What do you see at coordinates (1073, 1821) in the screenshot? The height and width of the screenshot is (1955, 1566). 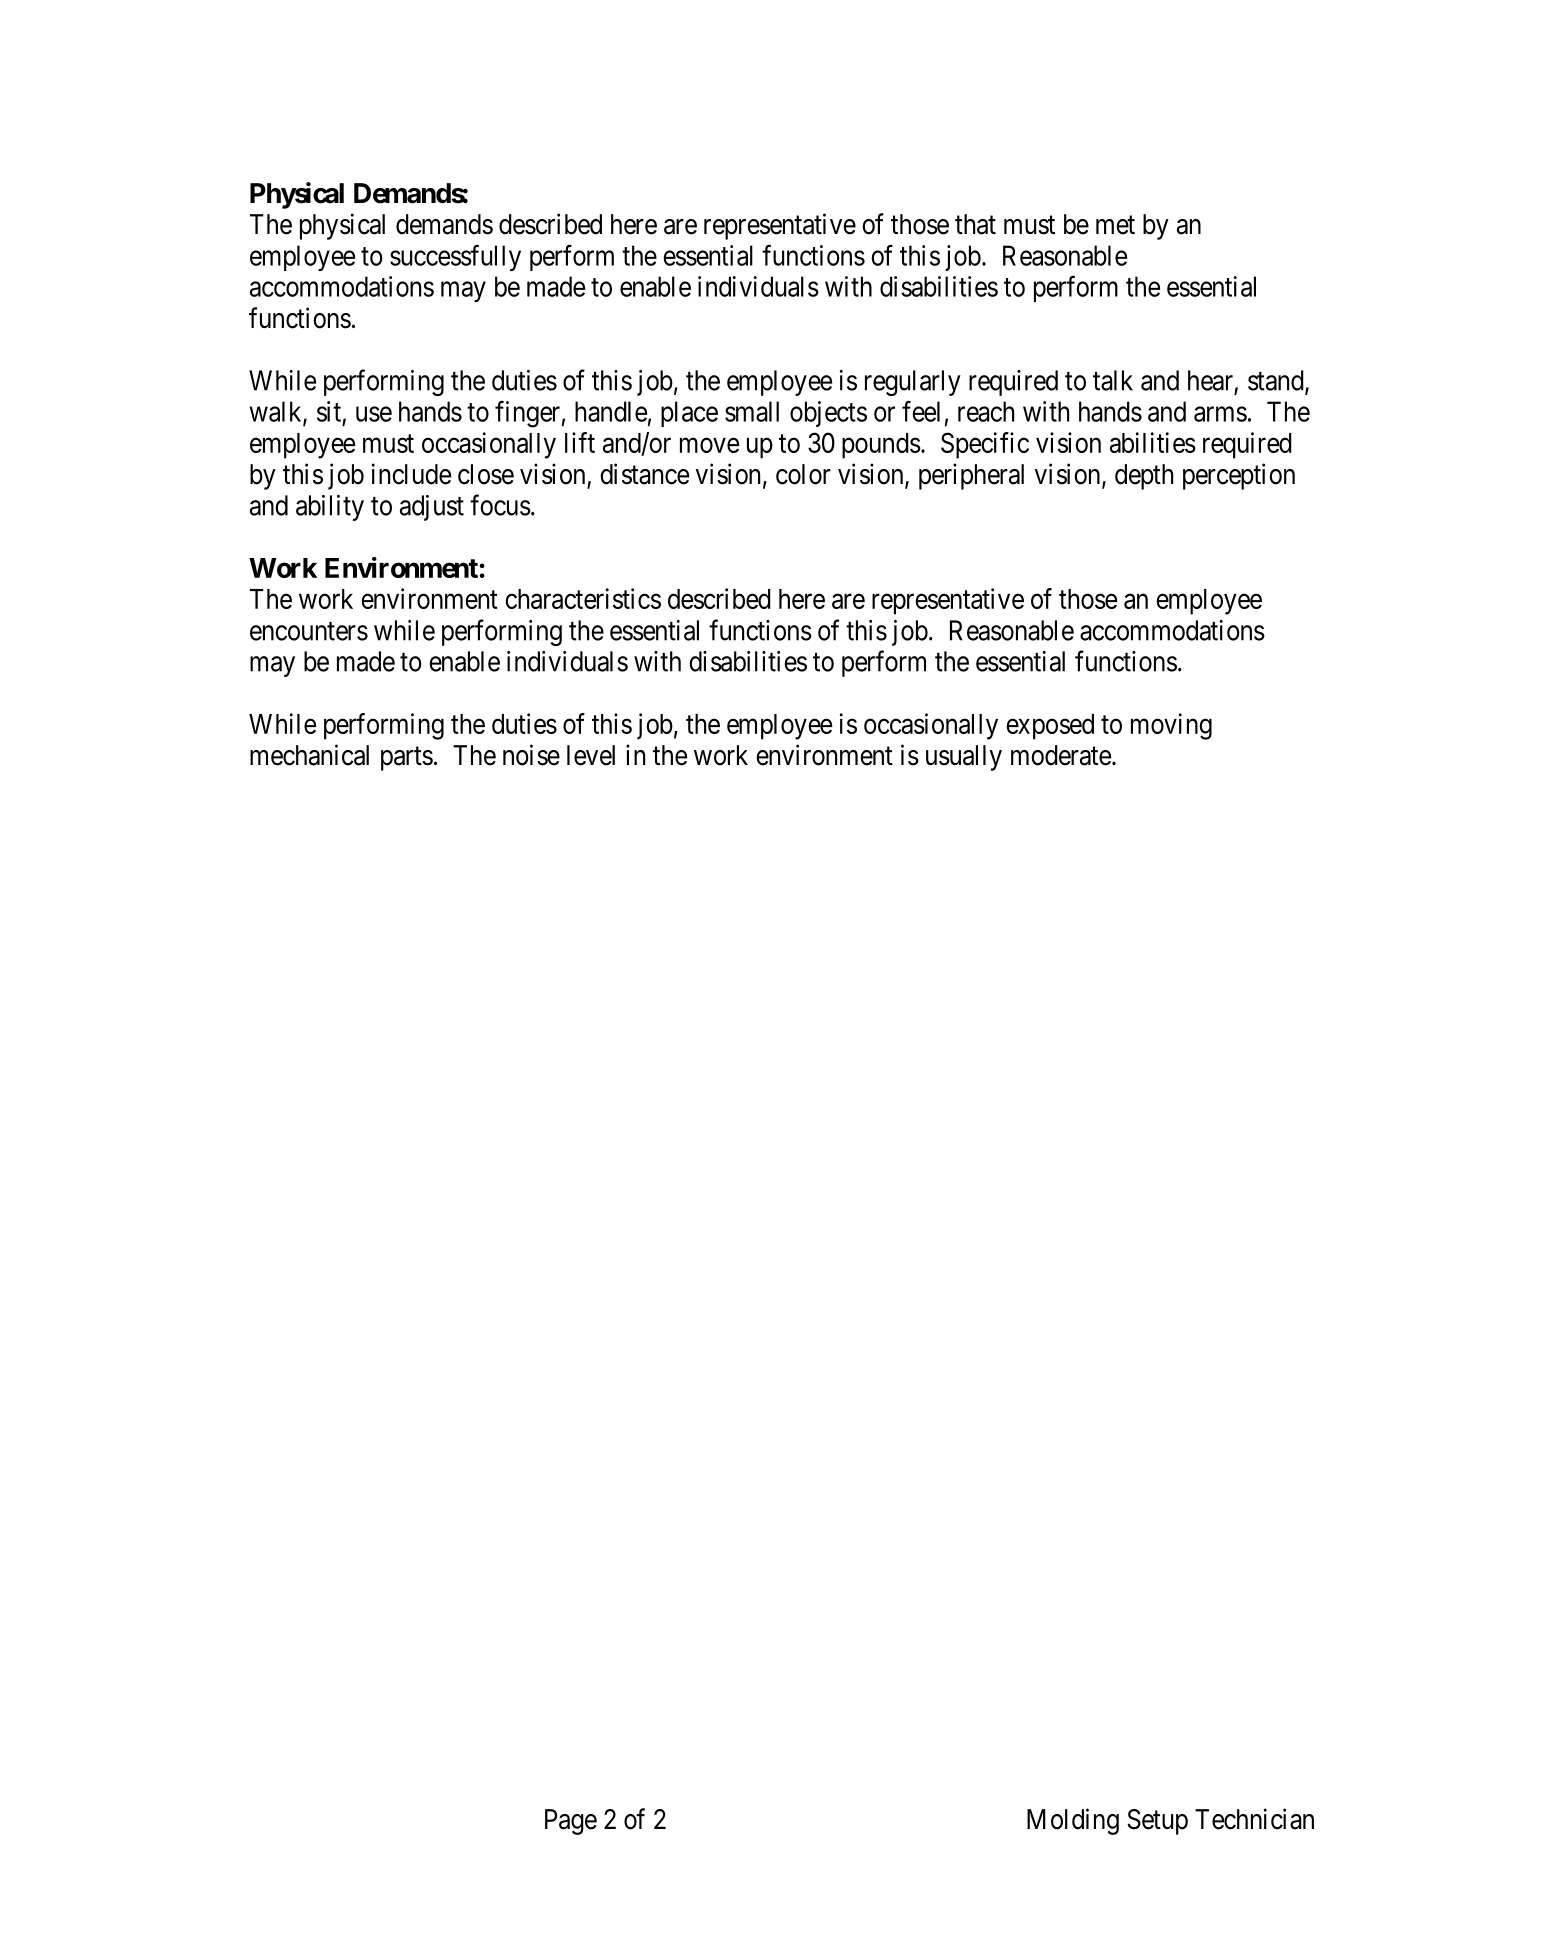 I see `Molding` at bounding box center [1073, 1821].
